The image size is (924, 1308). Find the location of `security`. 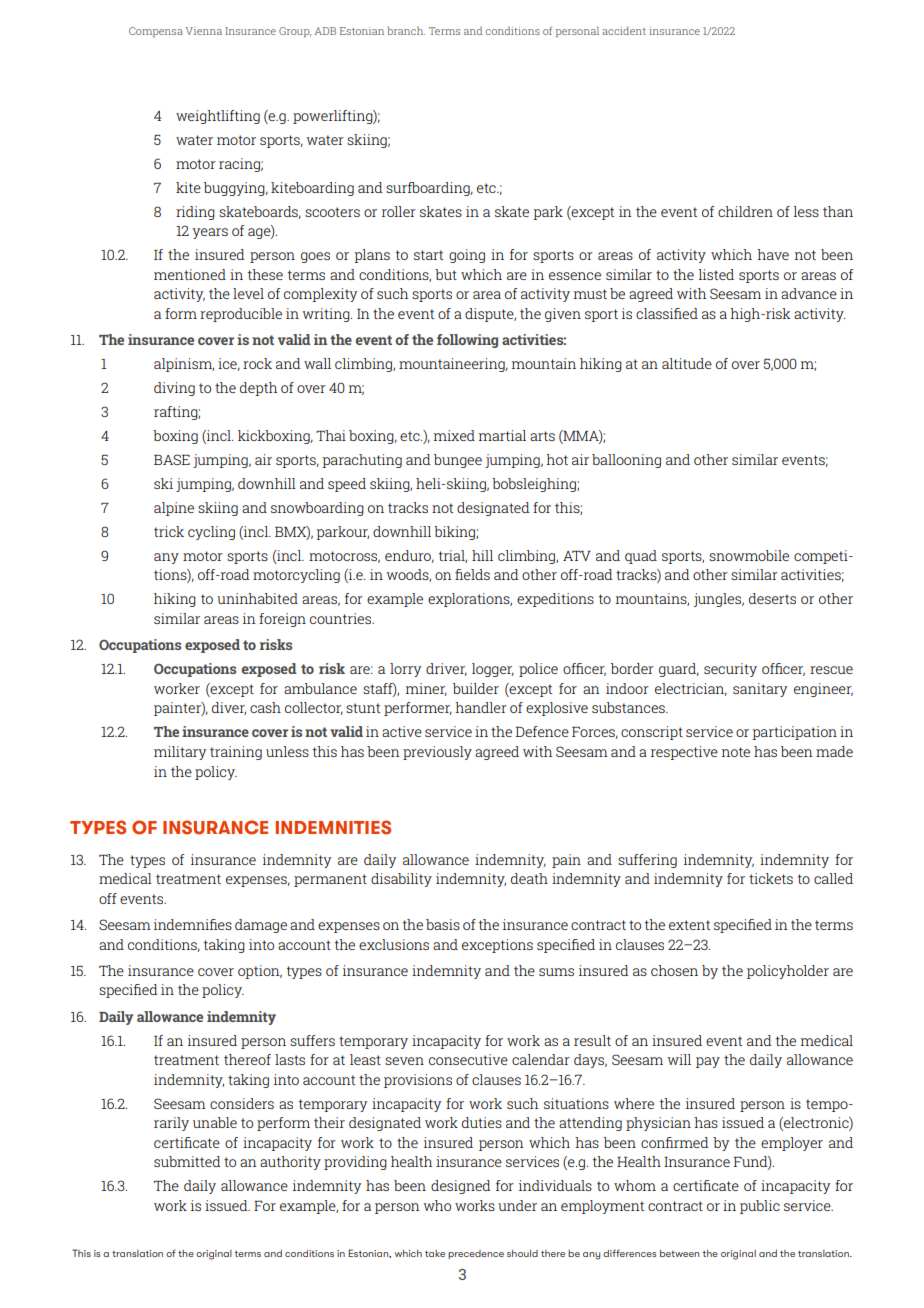

security is located at coordinates (730, 670).
